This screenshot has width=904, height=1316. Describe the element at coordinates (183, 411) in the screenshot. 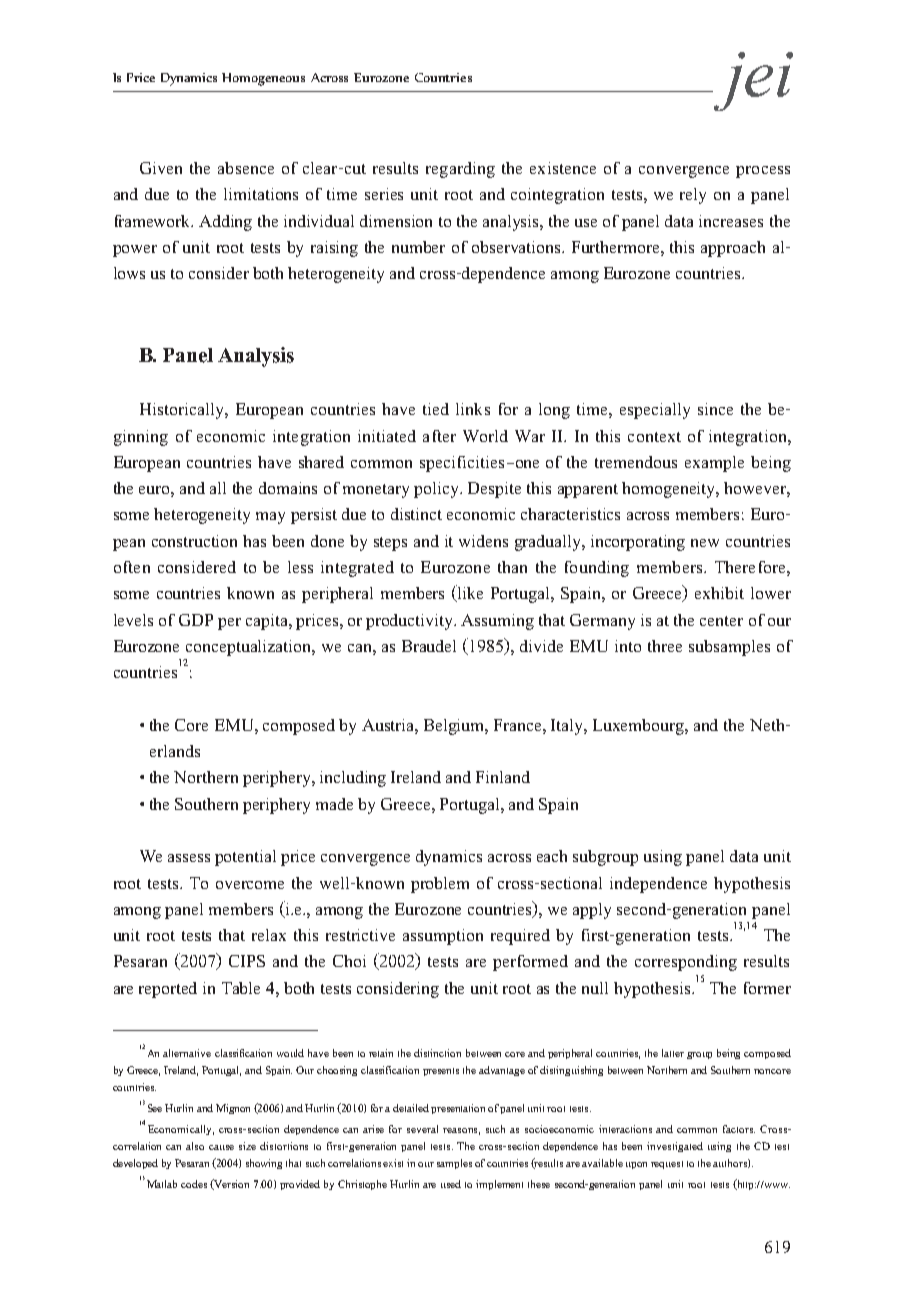

I see `Historically` at that location.
